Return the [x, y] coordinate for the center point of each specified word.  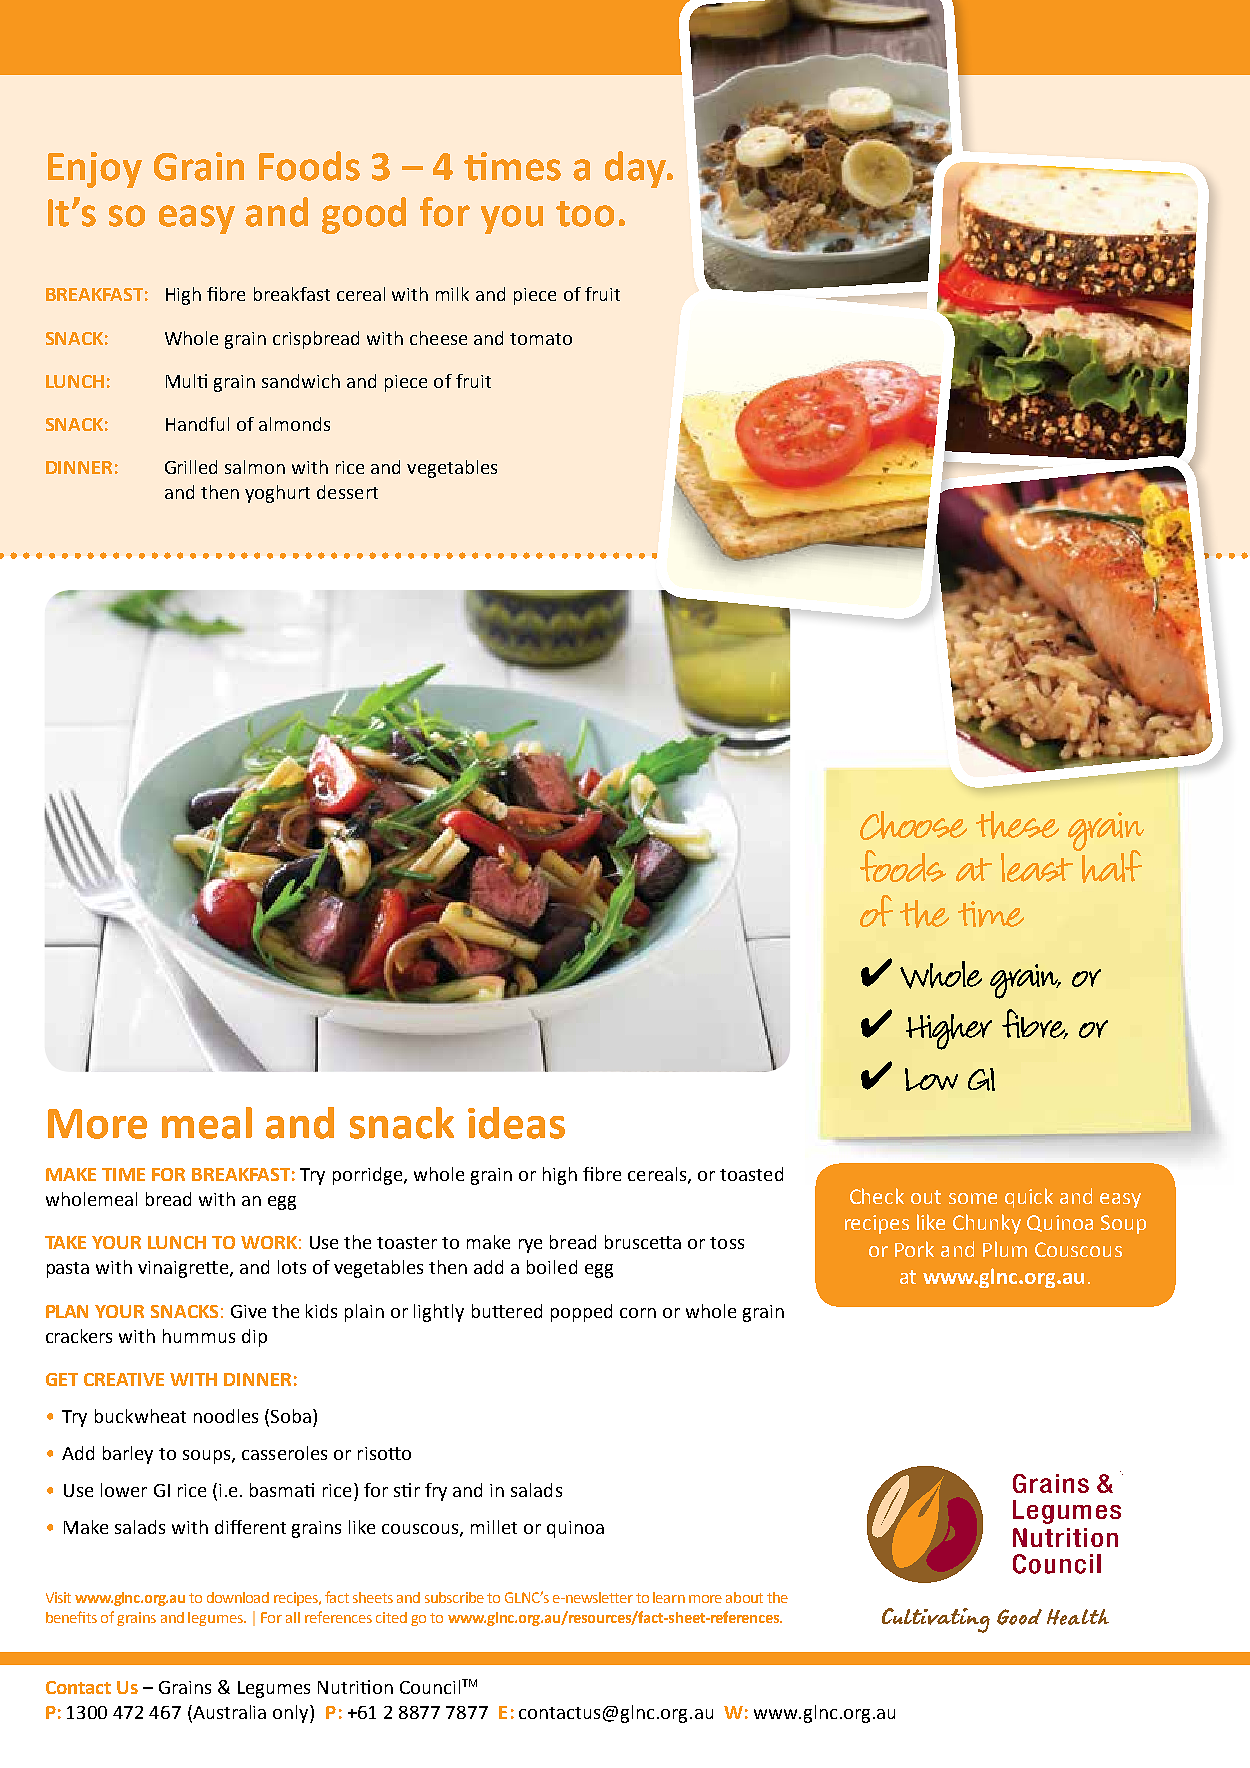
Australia [228, 1713]
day [636, 169]
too [585, 214]
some [973, 1198]
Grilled [191, 467]
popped [581, 1313]
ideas [516, 1123]
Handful [197, 424]
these [1017, 825]
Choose [913, 825]
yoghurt [277, 494]
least [1037, 867]
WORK [269, 1242]
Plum [1005, 1249]
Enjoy [95, 170]
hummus [199, 1336]
